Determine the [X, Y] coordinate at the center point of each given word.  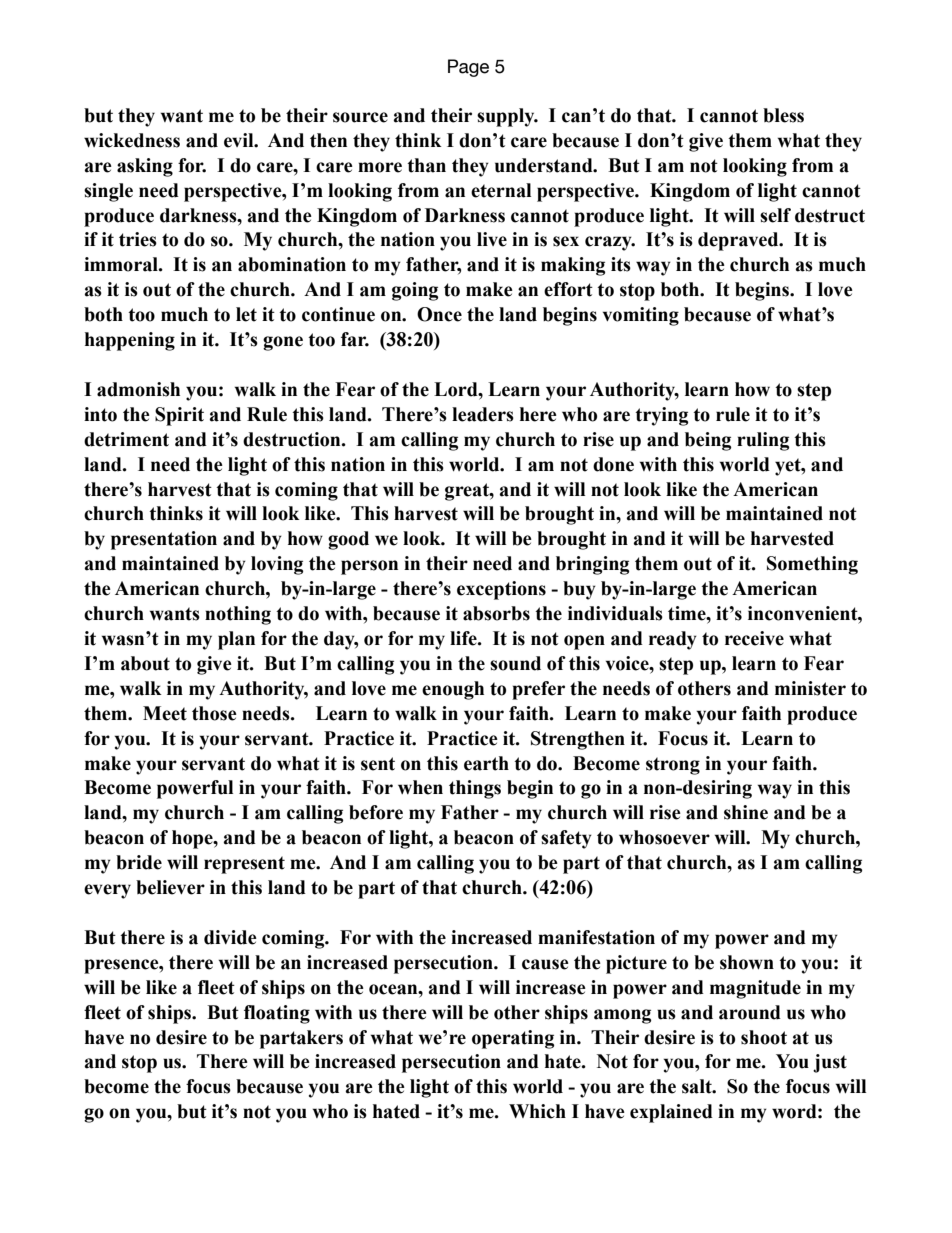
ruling [763, 441]
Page [468, 68]
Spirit [179, 416]
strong [673, 766]
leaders [483, 414]
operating [513, 1039]
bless [783, 115]
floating [277, 1014]
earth [486, 763]
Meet [165, 713]
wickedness [132, 140]
